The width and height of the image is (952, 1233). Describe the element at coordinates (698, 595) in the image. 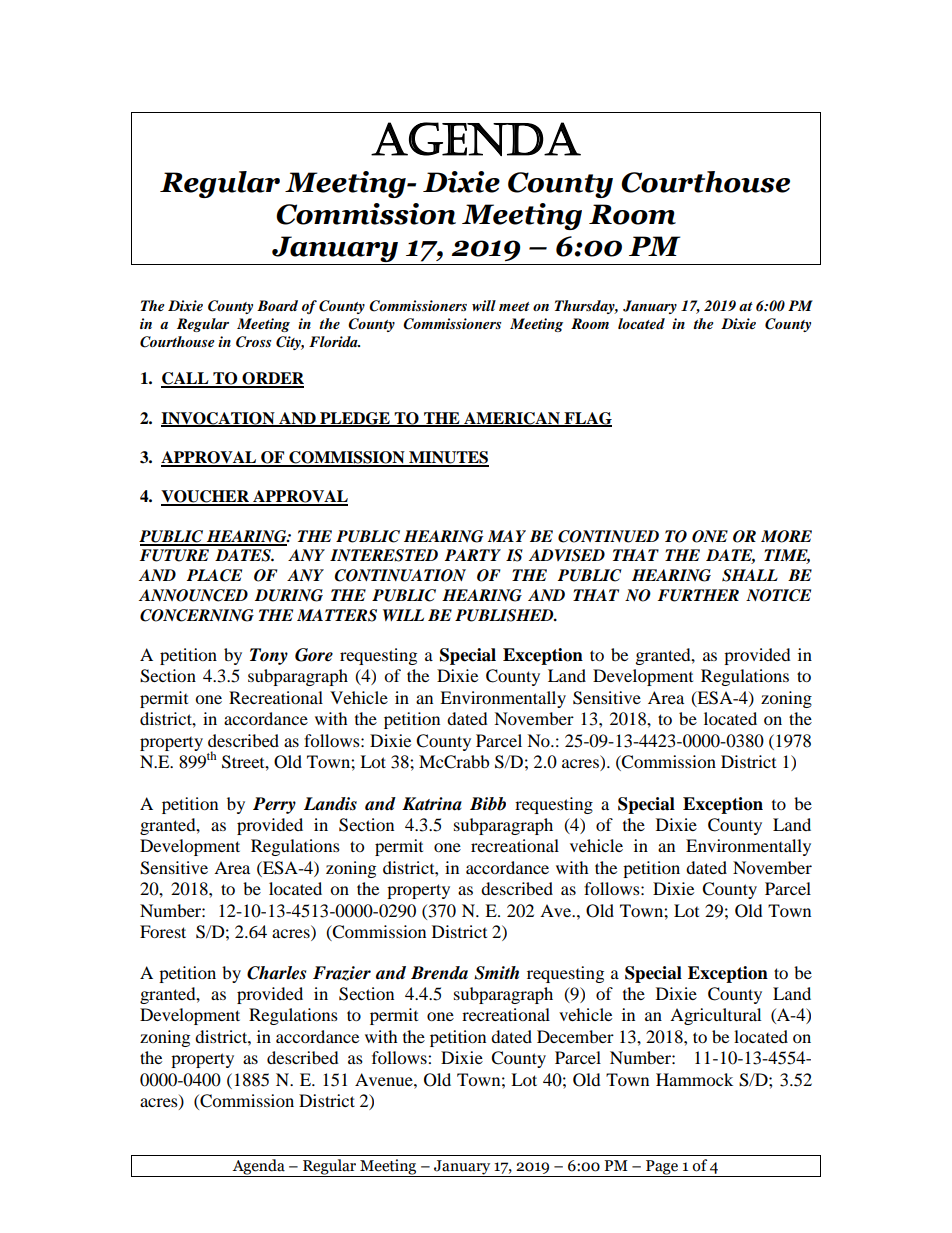

I see `FURTHER` at that location.
